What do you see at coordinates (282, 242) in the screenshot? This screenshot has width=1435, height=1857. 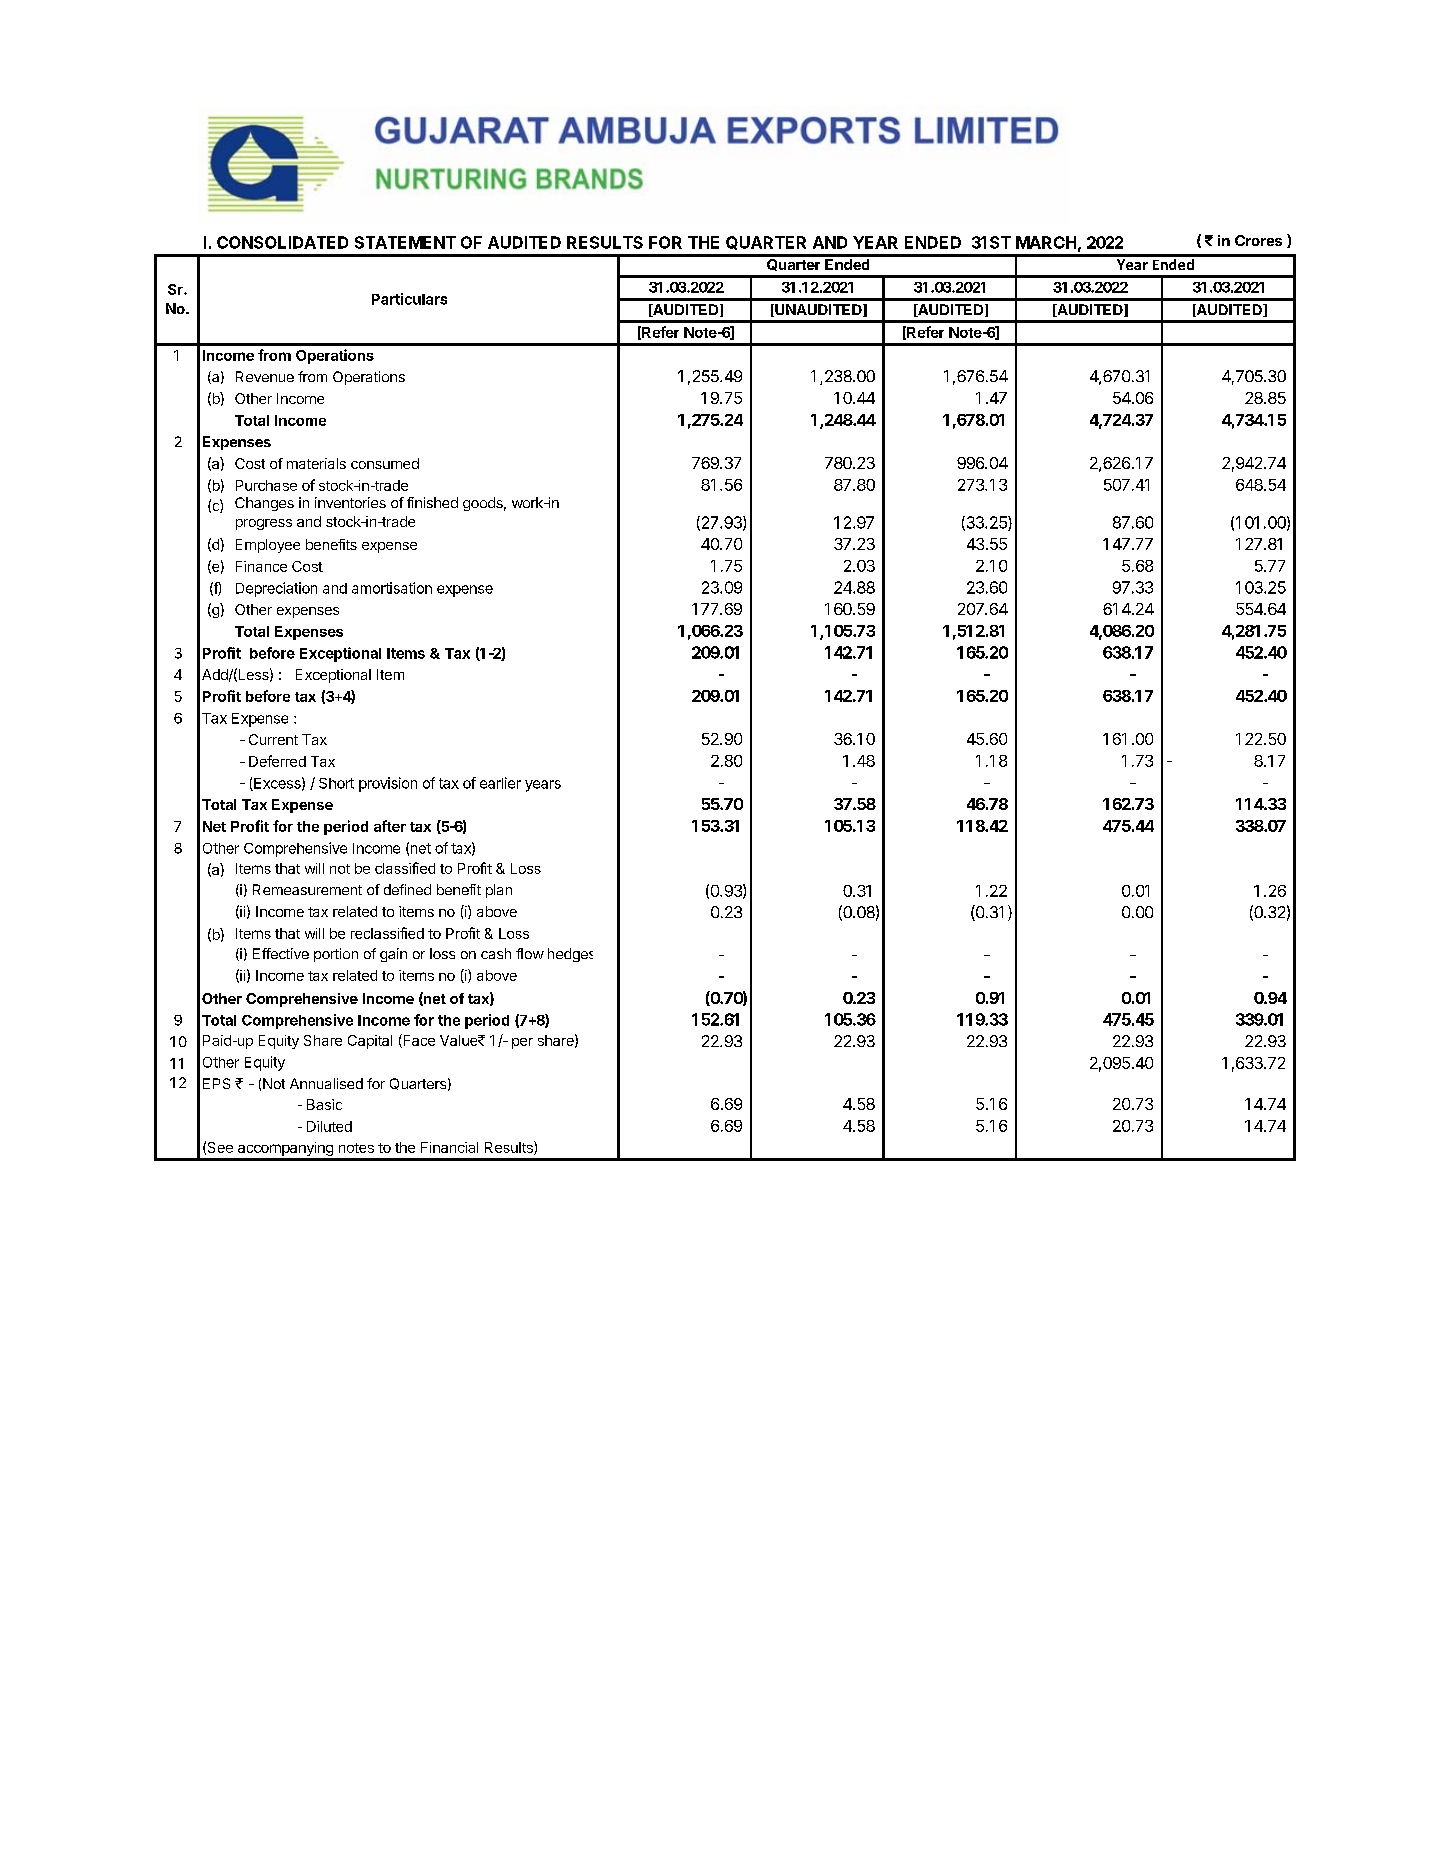 I see `CONSOLIDATED` at bounding box center [282, 242].
